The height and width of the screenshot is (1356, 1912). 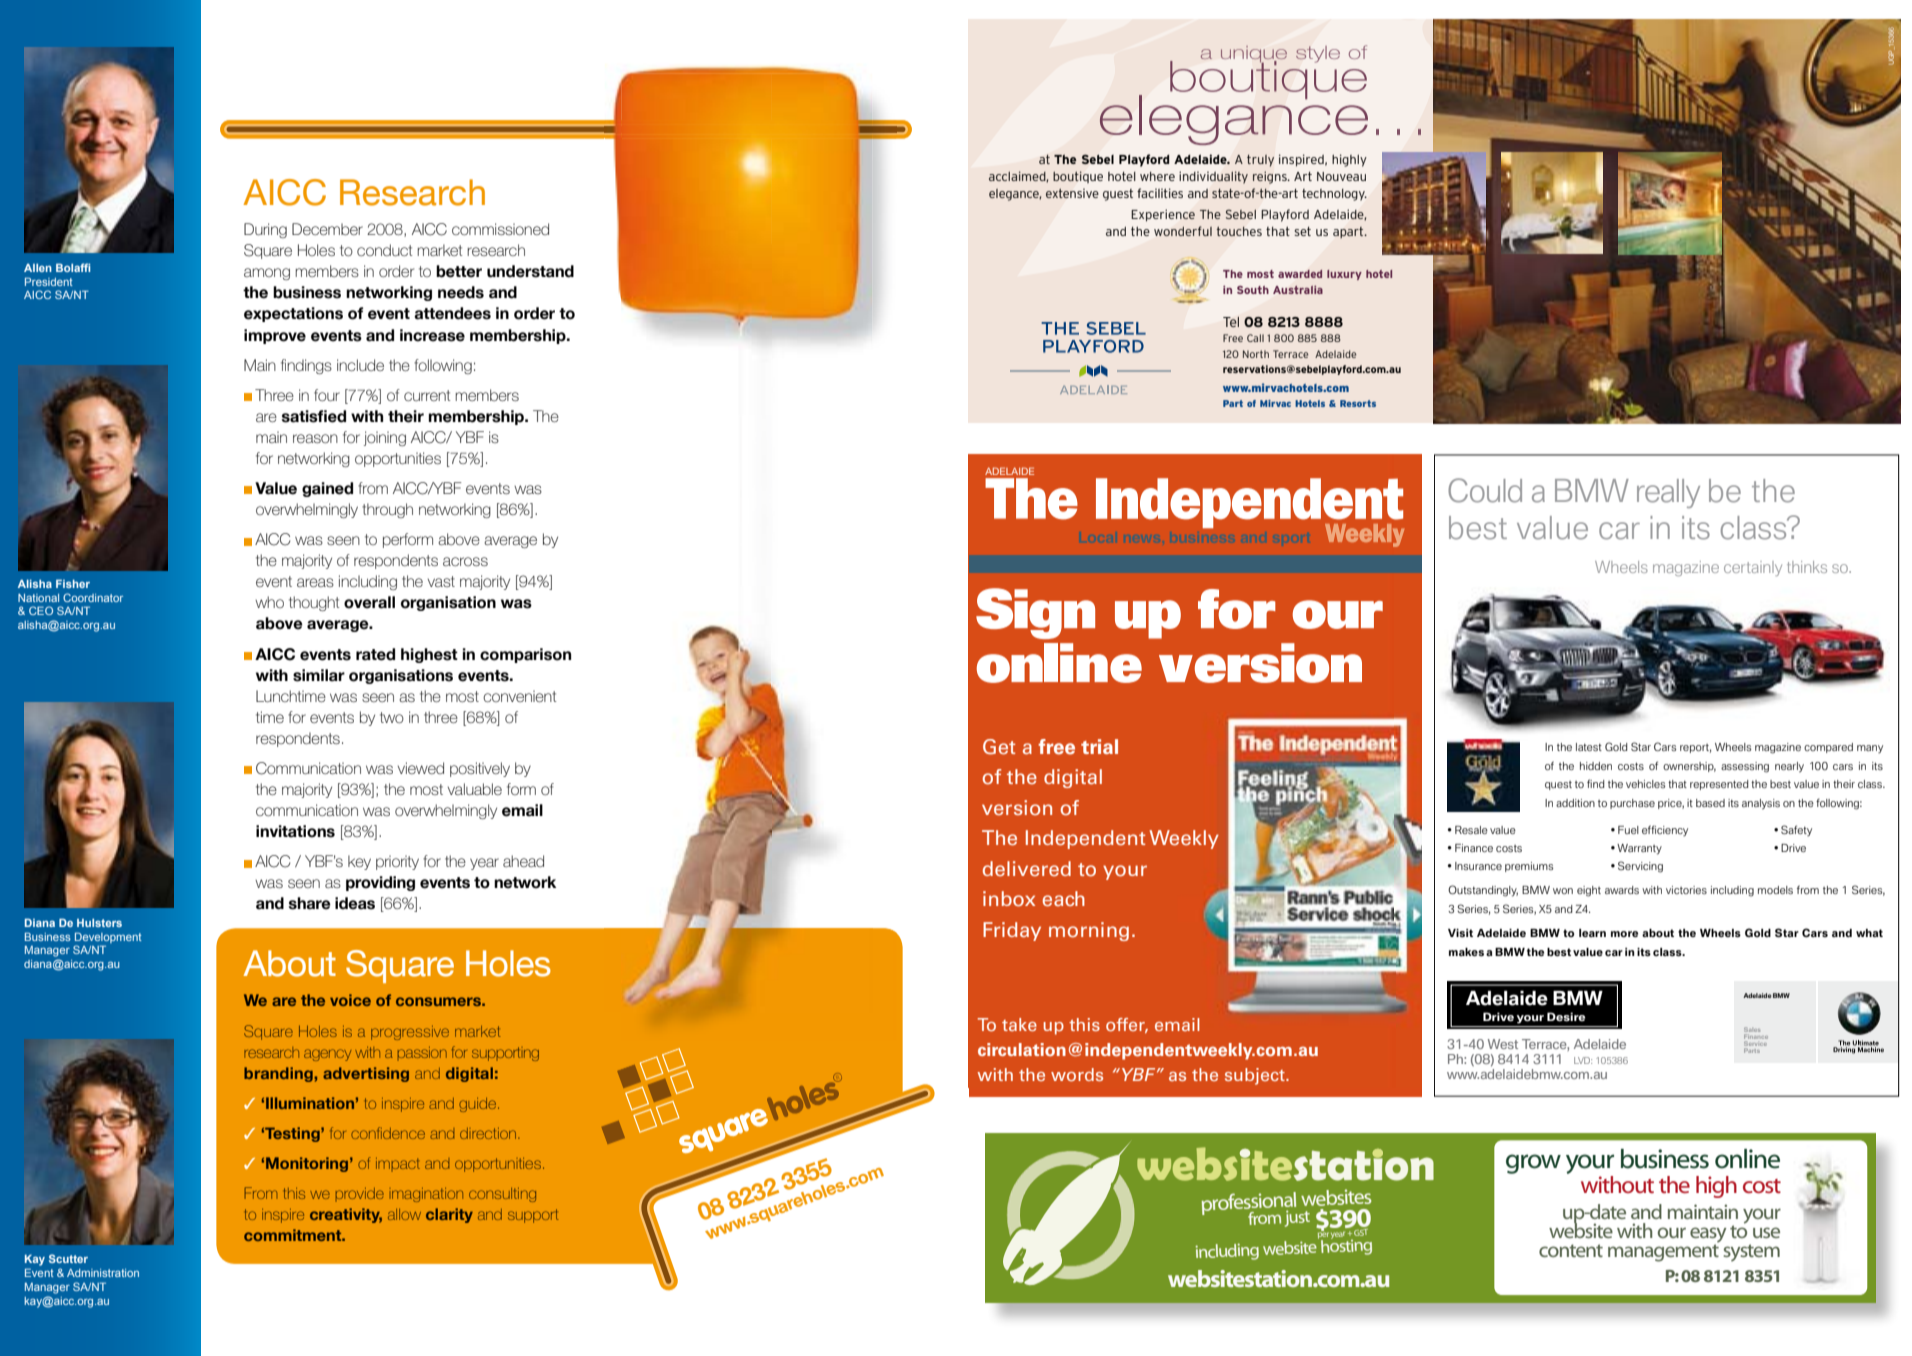 I want to click on more, so click(x=1624, y=934).
